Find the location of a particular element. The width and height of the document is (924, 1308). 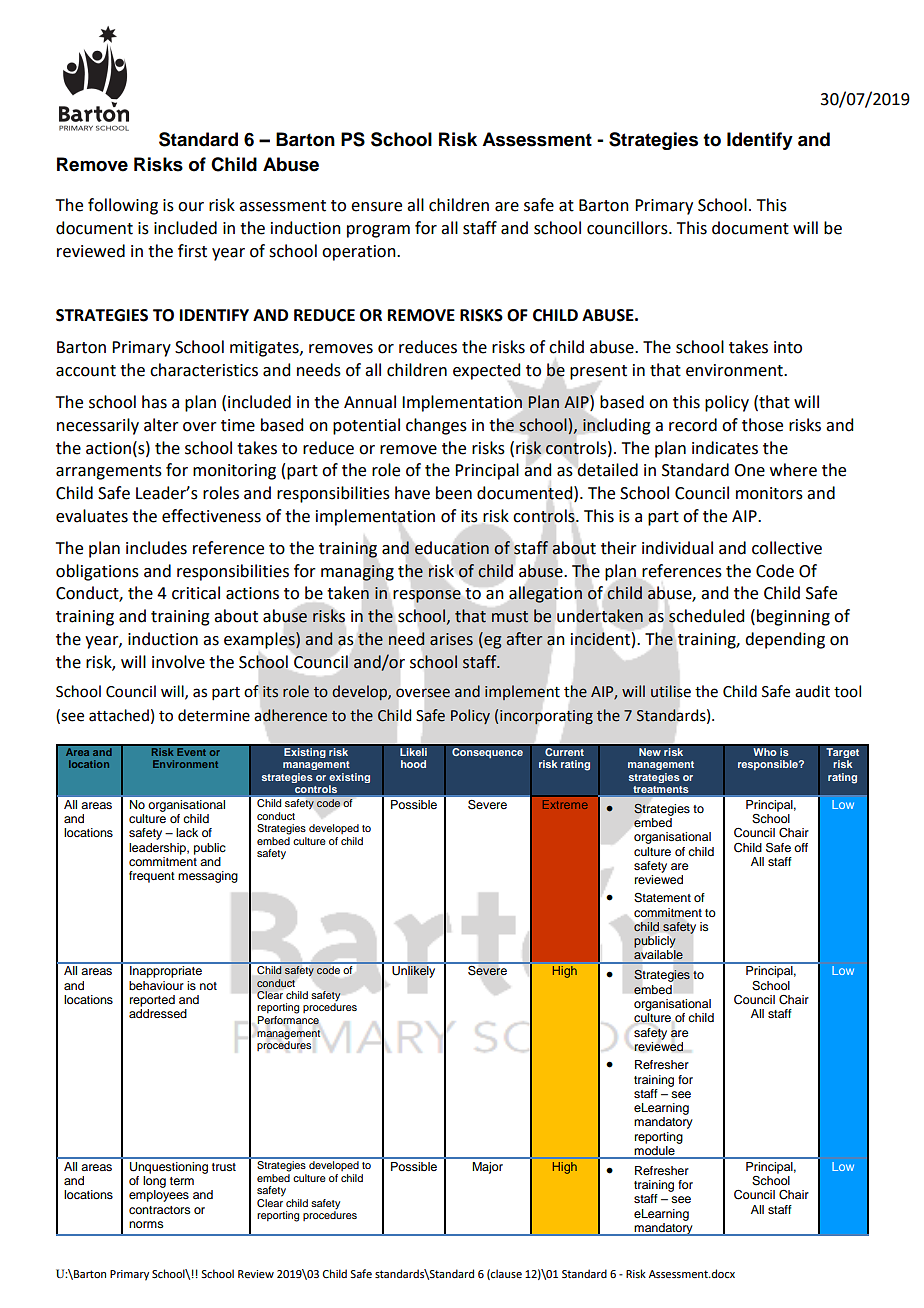

employees is located at coordinates (159, 1196).
